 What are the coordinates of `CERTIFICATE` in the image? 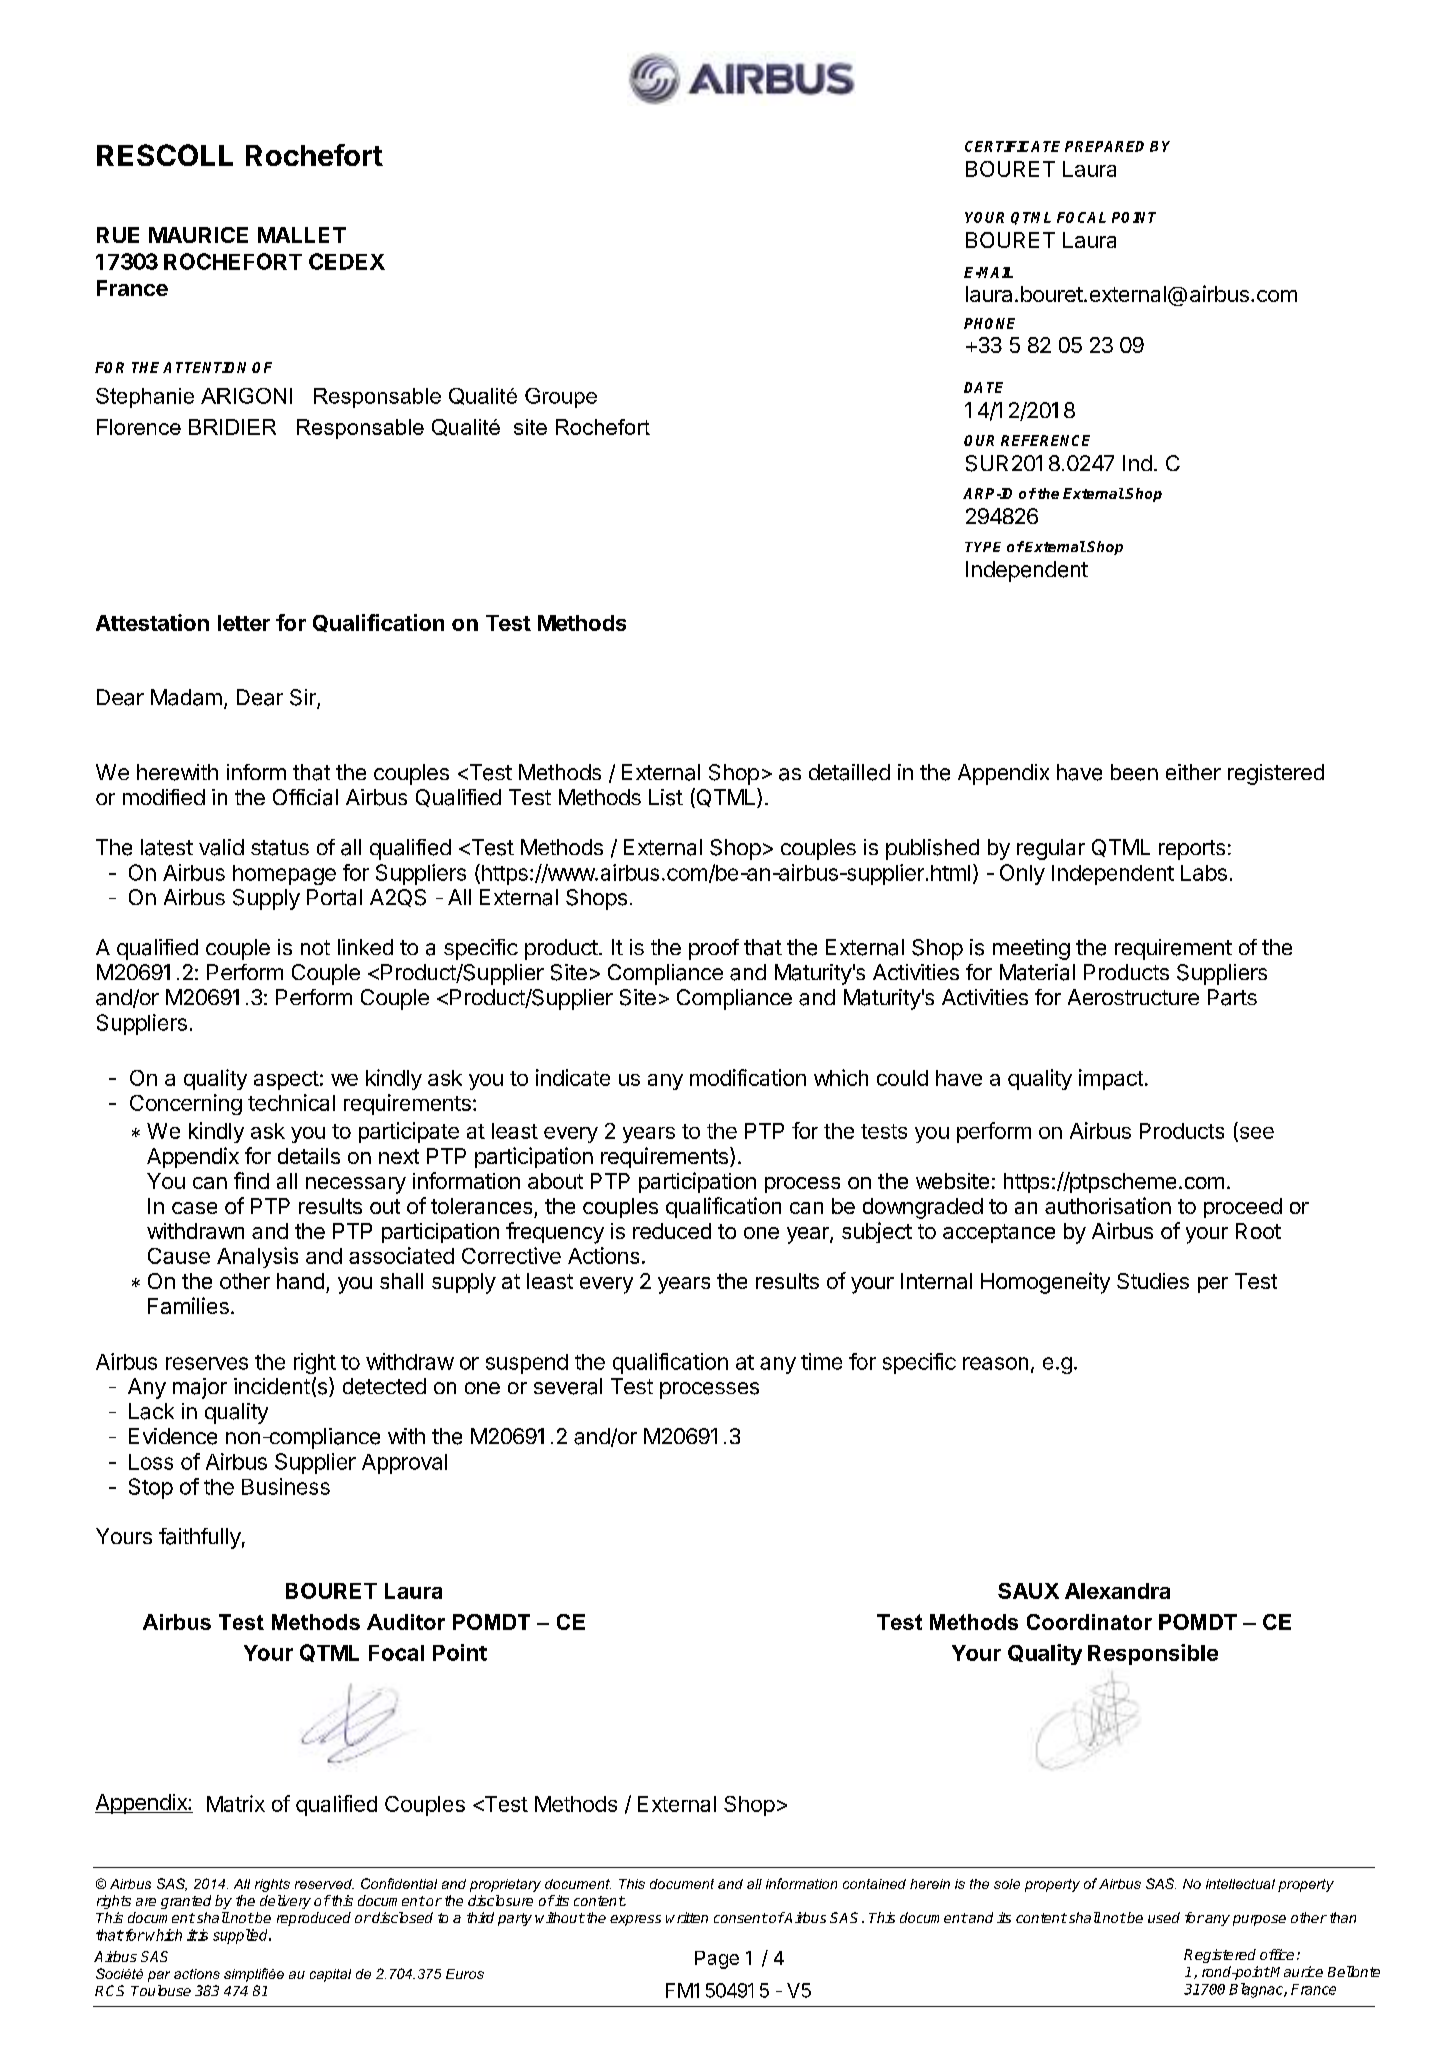 It's located at (1012, 146).
